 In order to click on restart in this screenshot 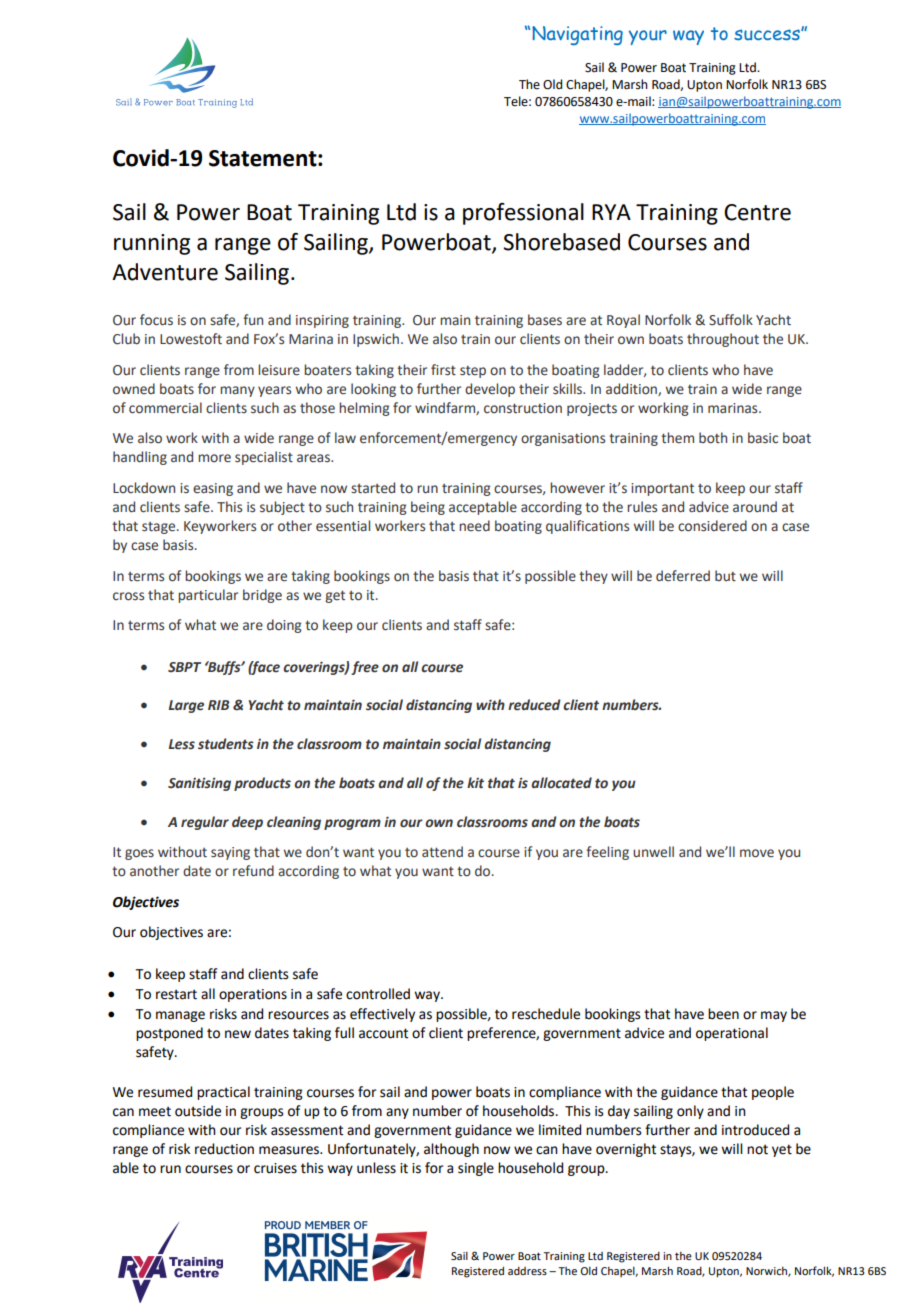, I will do `click(176, 994)`.
